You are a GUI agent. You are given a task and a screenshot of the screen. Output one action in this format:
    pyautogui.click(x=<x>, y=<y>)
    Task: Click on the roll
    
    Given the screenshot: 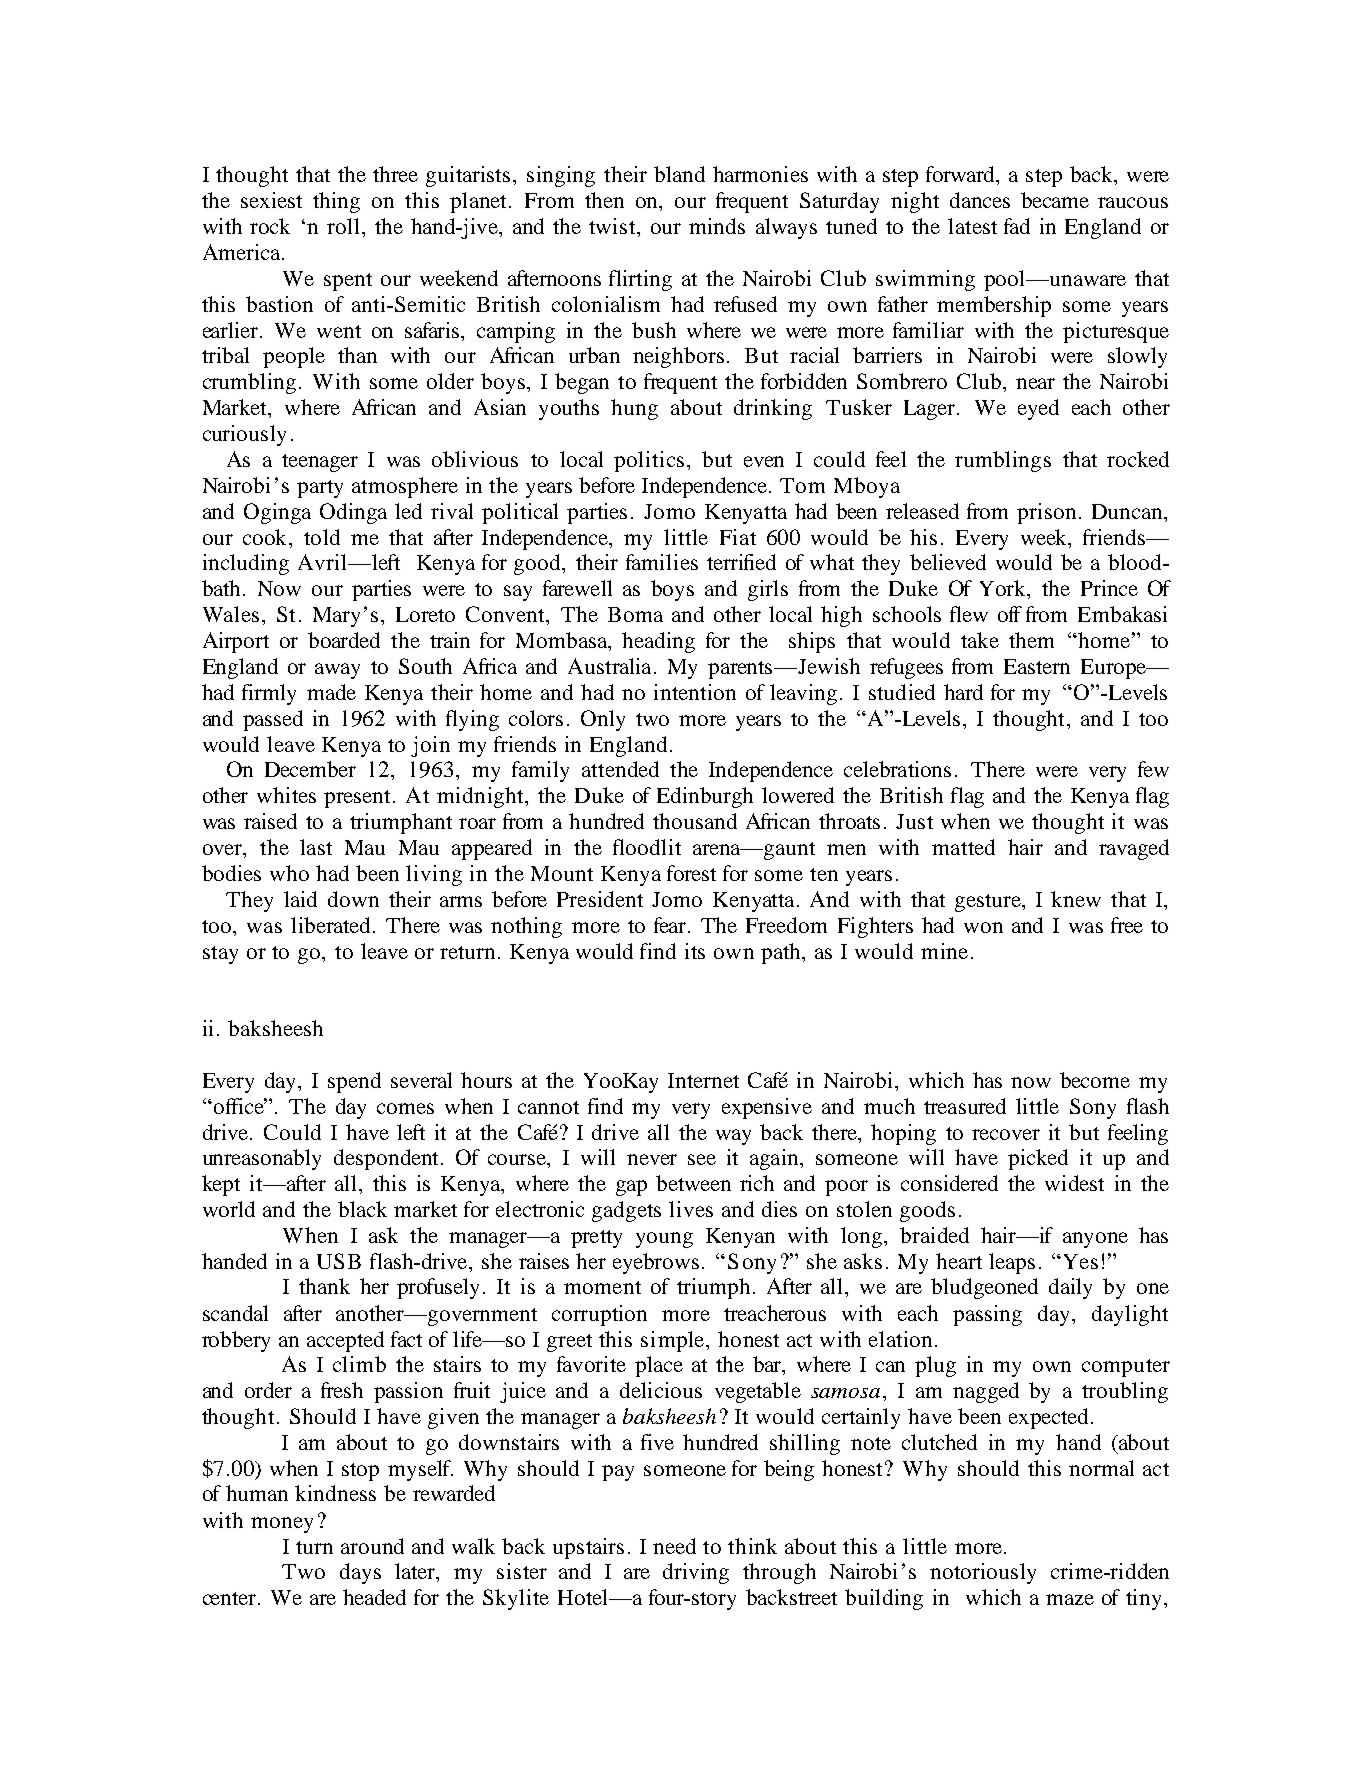 What is the action you would take?
    pyautogui.click(x=343, y=226)
